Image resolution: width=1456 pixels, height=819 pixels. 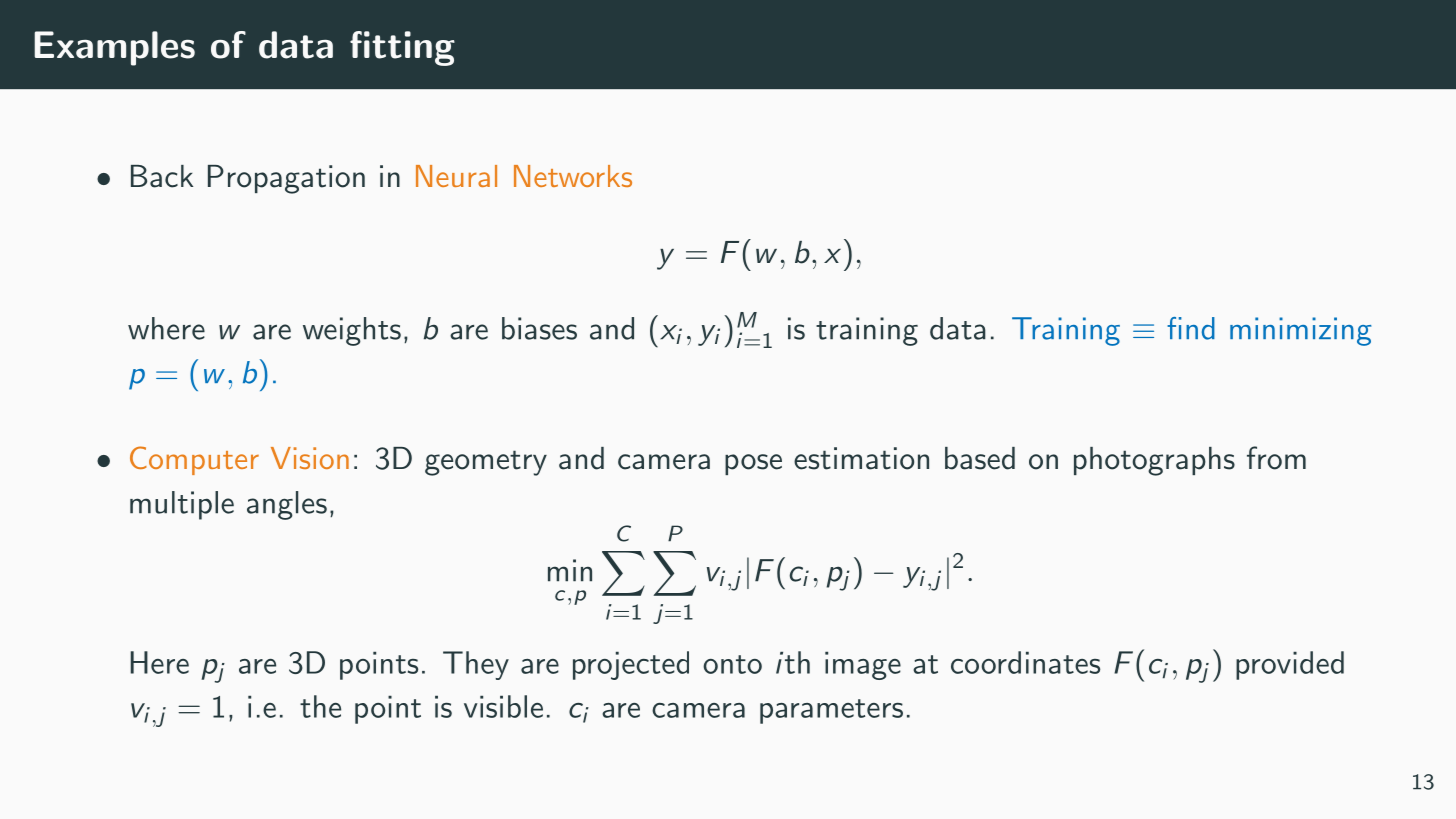 What do you see at coordinates (1154, 461) in the image?
I see `photographs` at bounding box center [1154, 461].
